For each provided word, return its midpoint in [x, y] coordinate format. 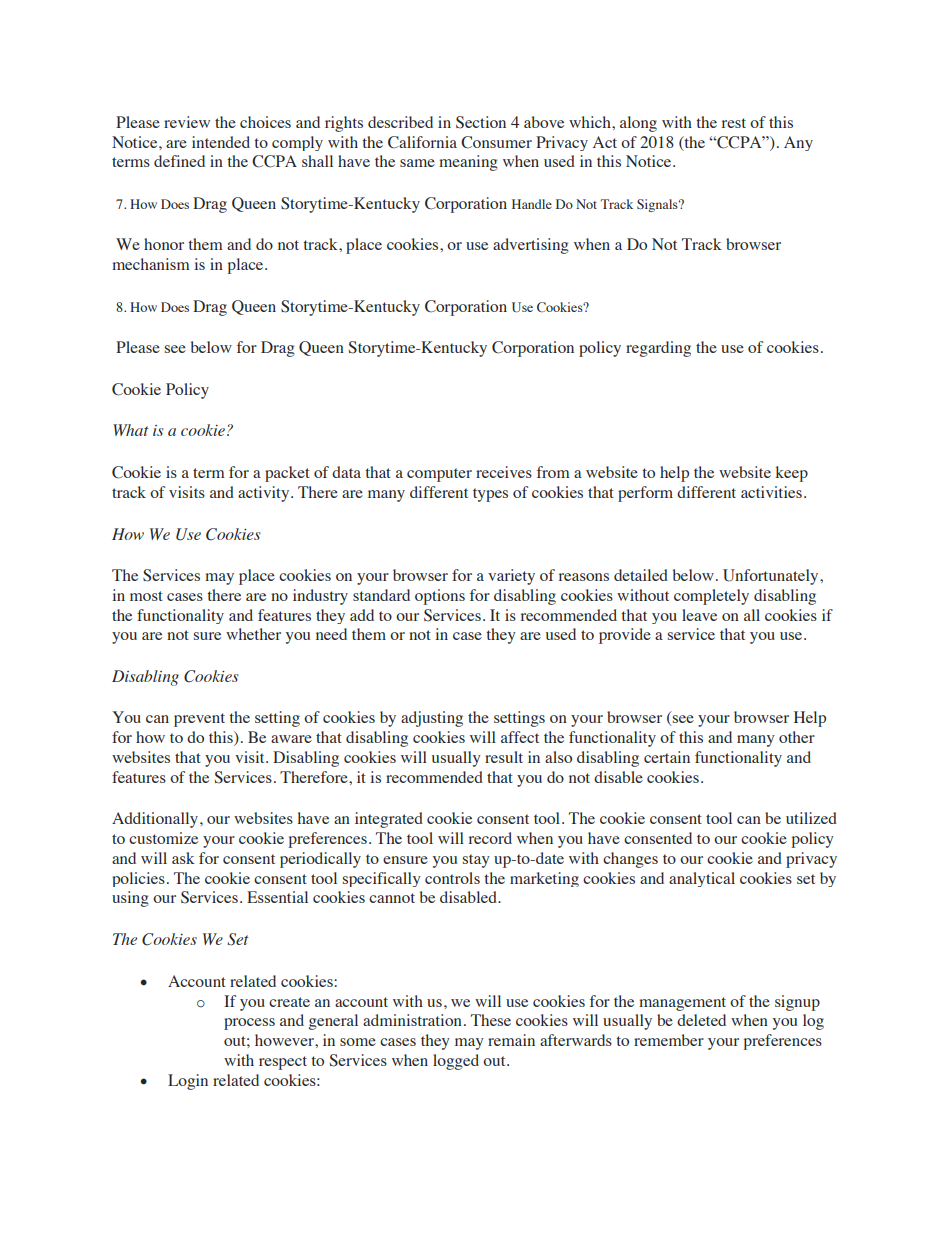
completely [711, 597]
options [440, 597]
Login [188, 1082]
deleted [701, 1020]
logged [456, 1062]
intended [221, 142]
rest [734, 123]
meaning [468, 163]
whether [253, 634]
